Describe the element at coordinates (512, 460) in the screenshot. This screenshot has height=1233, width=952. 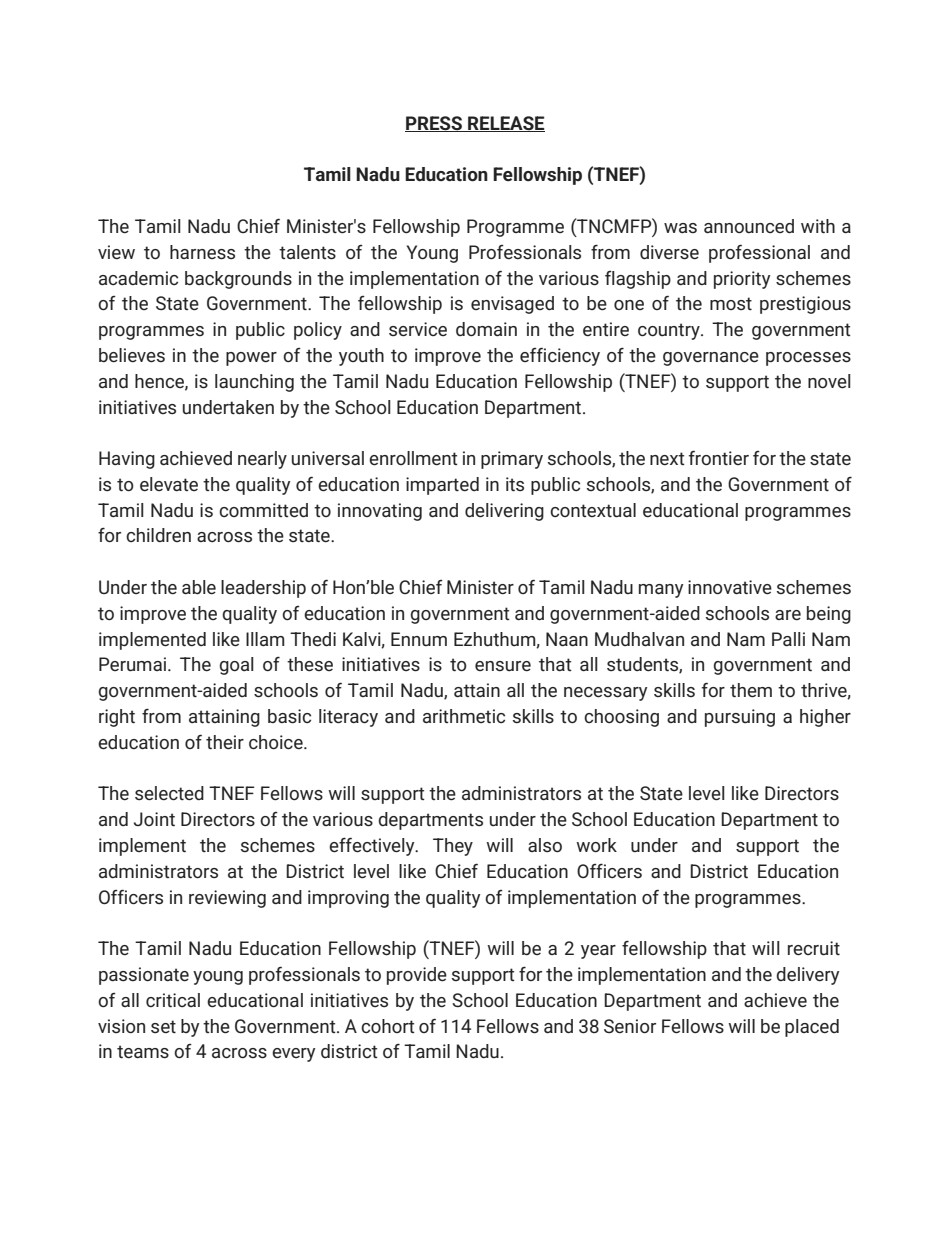
I see `primary` at that location.
